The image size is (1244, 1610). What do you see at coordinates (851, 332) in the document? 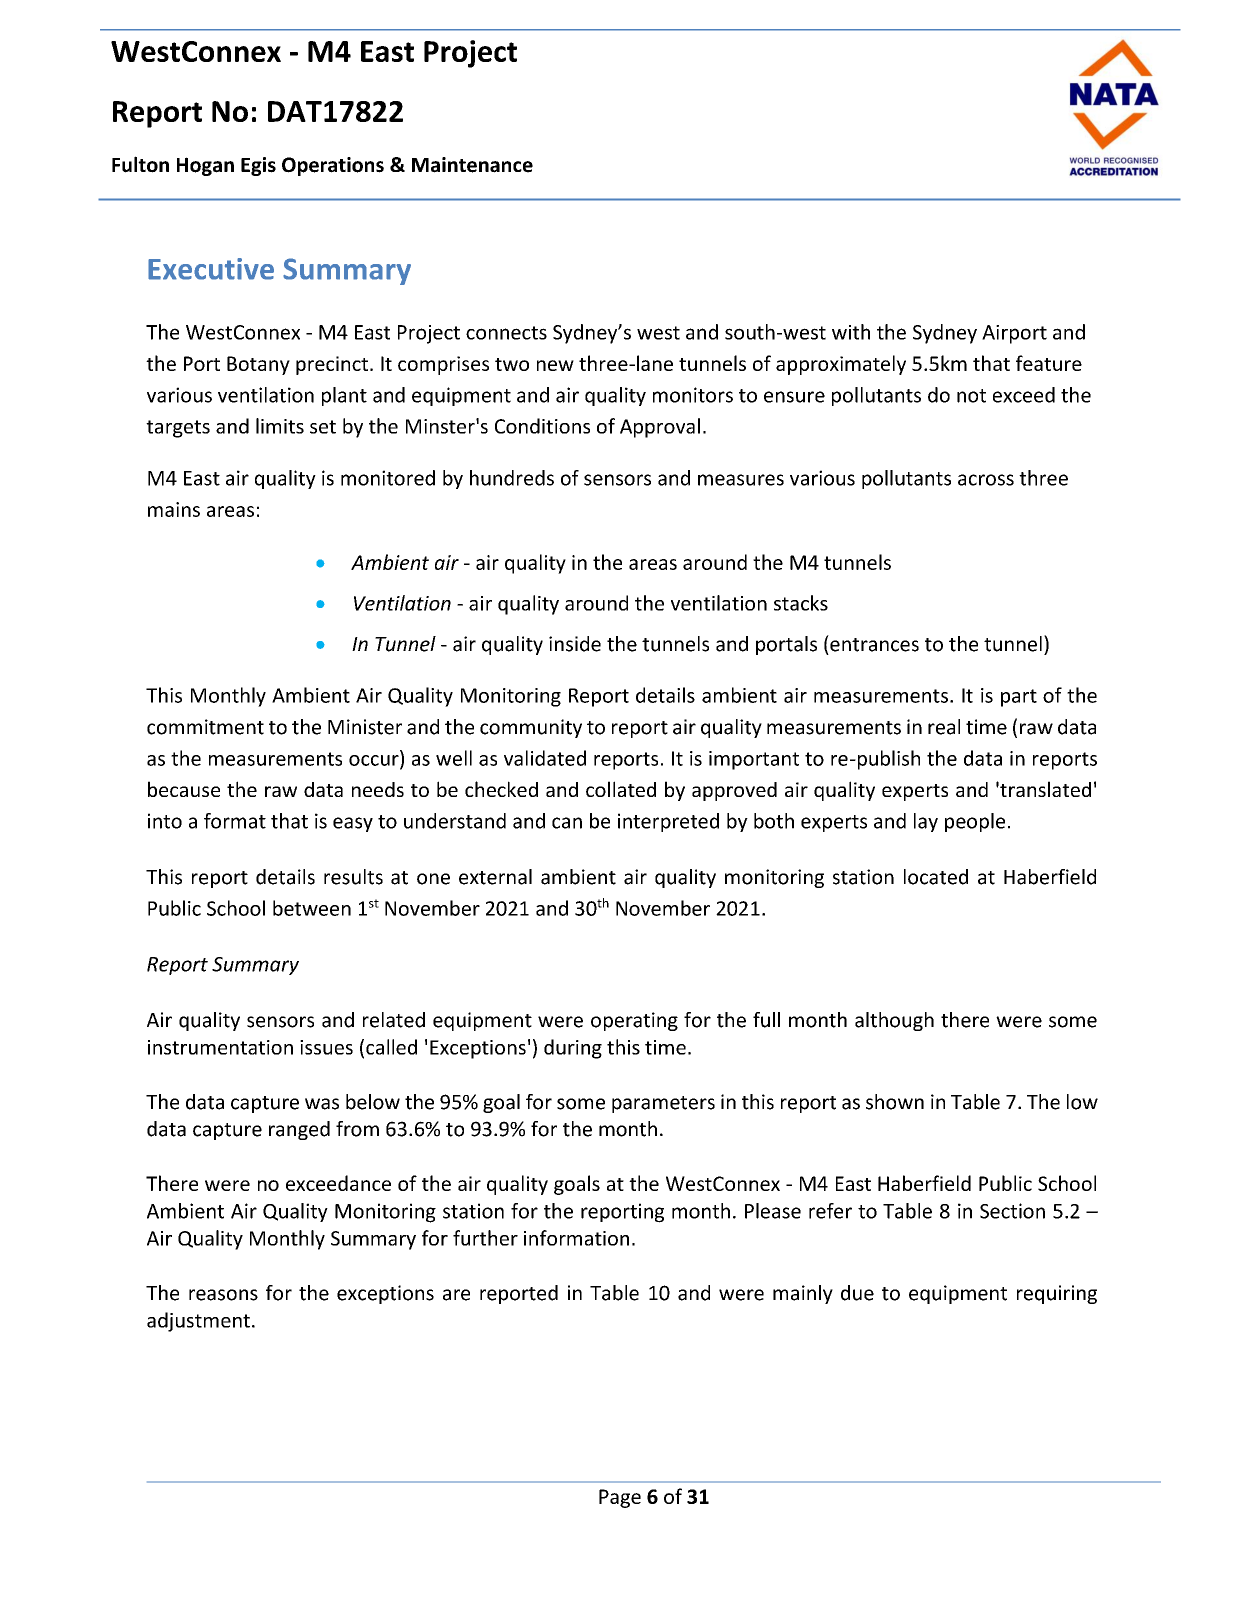
I see `with` at bounding box center [851, 332].
